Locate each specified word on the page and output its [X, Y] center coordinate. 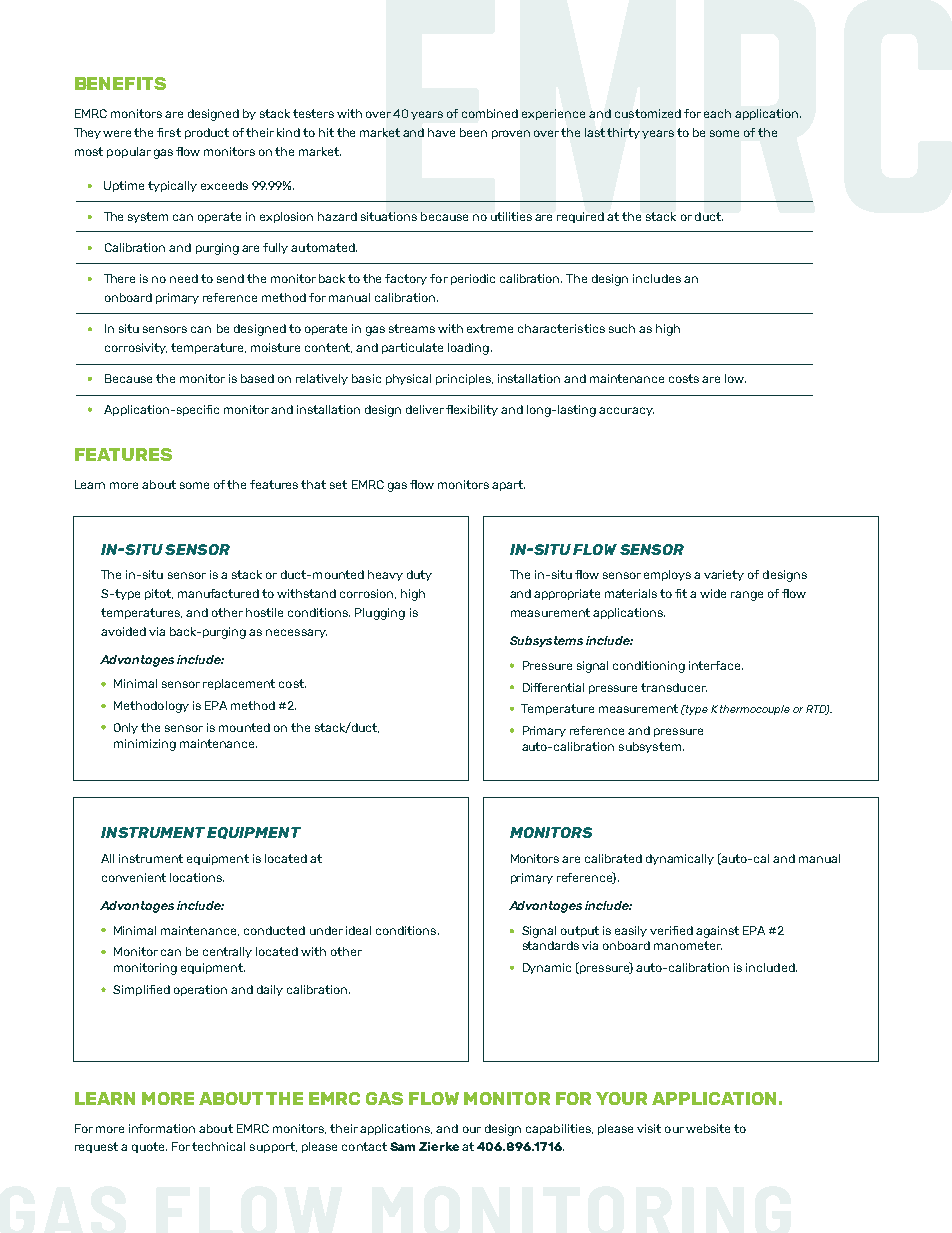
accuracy [626, 411]
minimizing [145, 745]
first [169, 132]
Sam [402, 1146]
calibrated [613, 858]
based [257, 378]
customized [648, 113]
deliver [425, 409]
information [162, 1128]
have [441, 132]
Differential [553, 687]
